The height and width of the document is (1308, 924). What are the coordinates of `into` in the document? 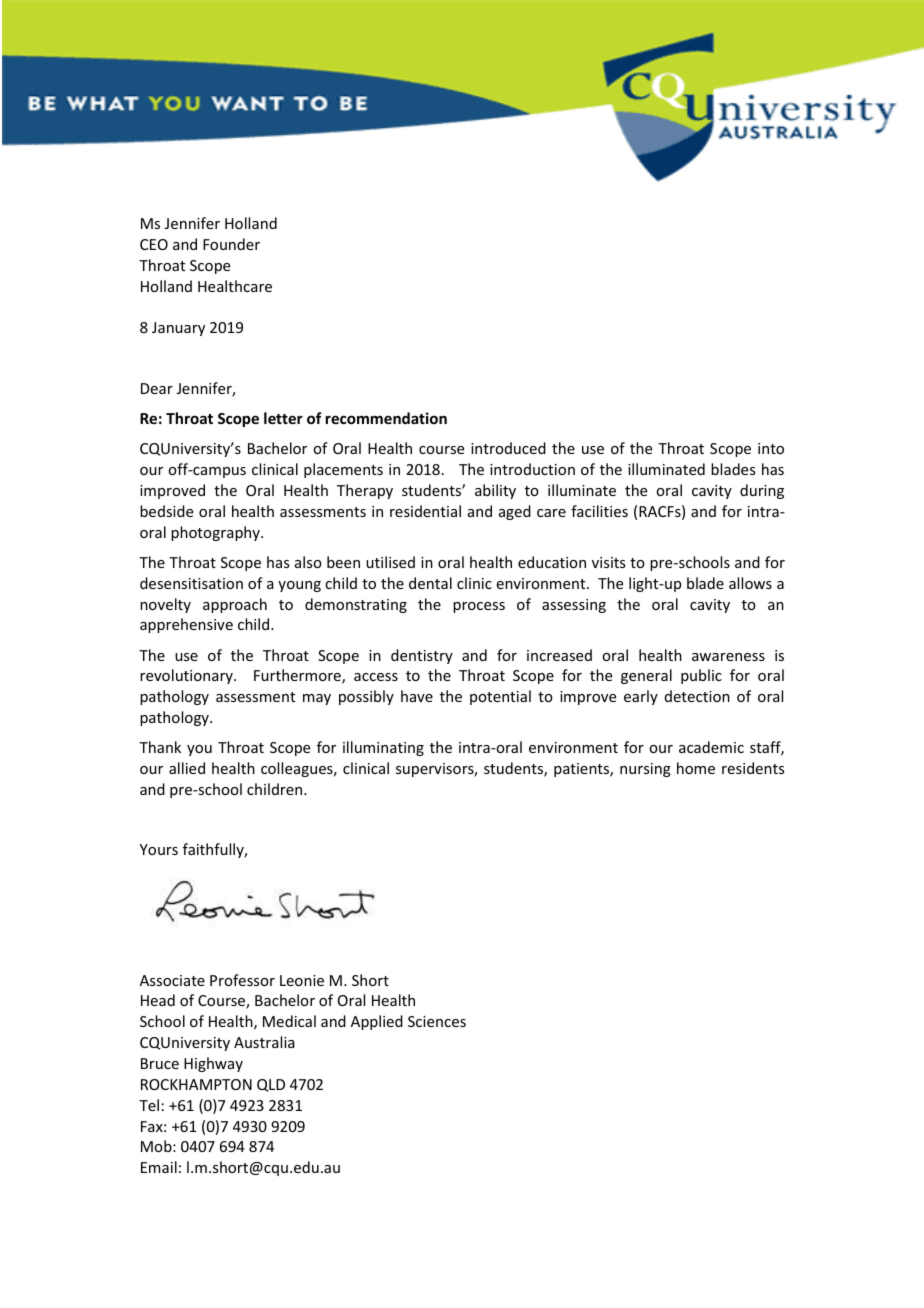 It's located at (771, 448).
